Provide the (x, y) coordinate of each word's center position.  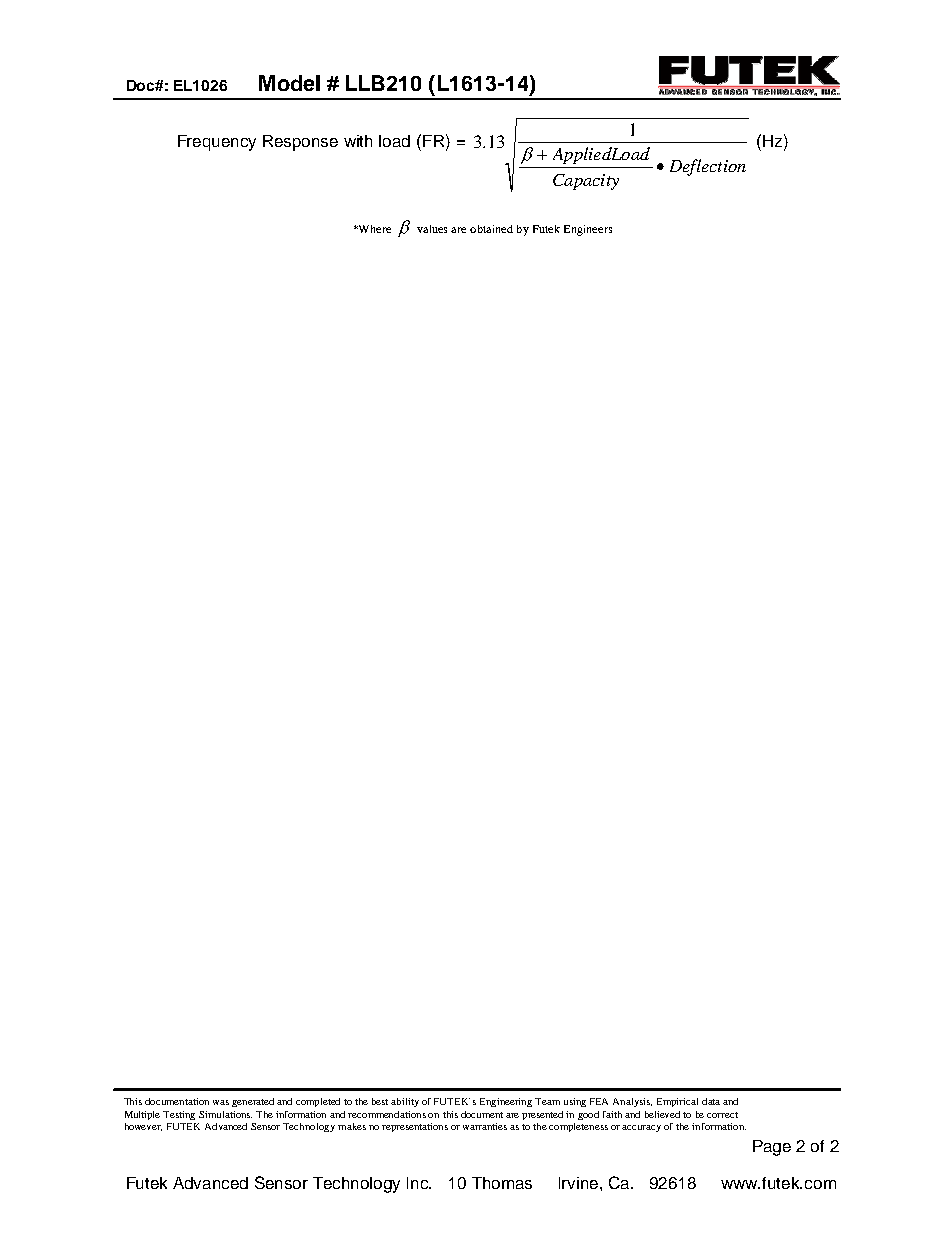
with (358, 141)
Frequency (217, 143)
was (221, 1102)
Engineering (506, 1102)
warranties (485, 1126)
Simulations (225, 1114)
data (711, 1101)
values (432, 229)
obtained (491, 229)
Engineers (588, 230)
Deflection (708, 167)
